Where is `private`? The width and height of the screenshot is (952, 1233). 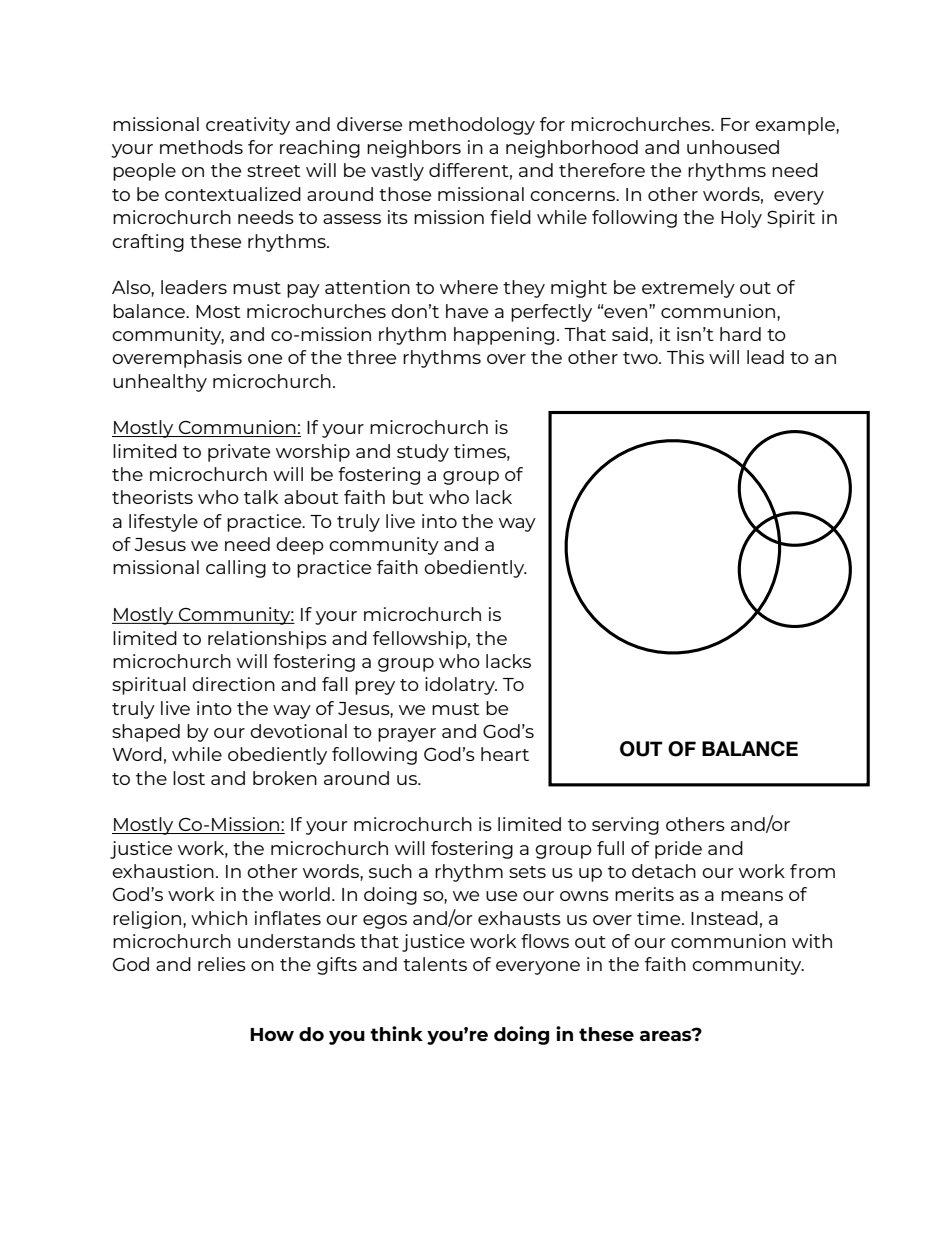
private is located at coordinates (239, 453).
